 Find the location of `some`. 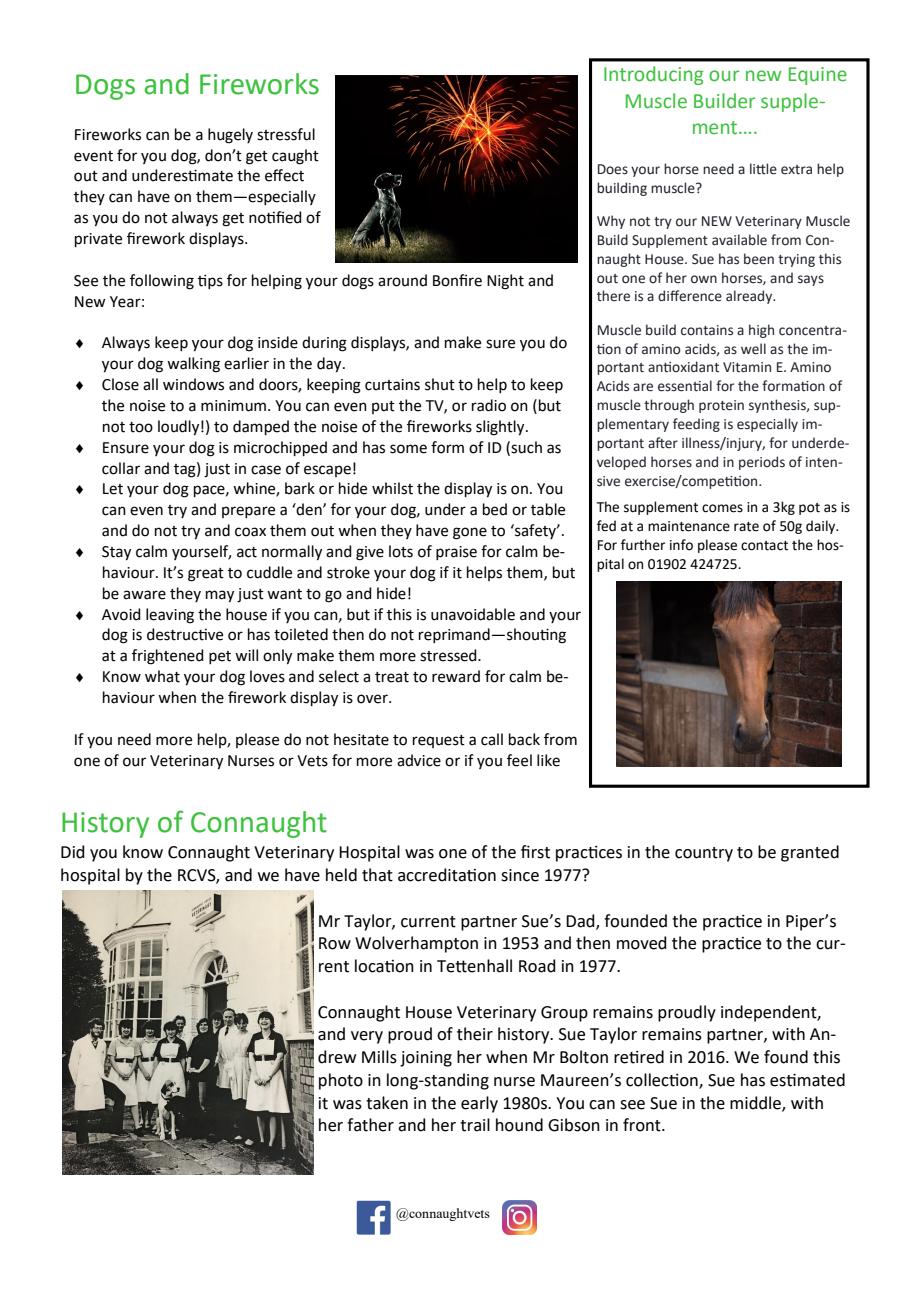

some is located at coordinates (408, 449).
